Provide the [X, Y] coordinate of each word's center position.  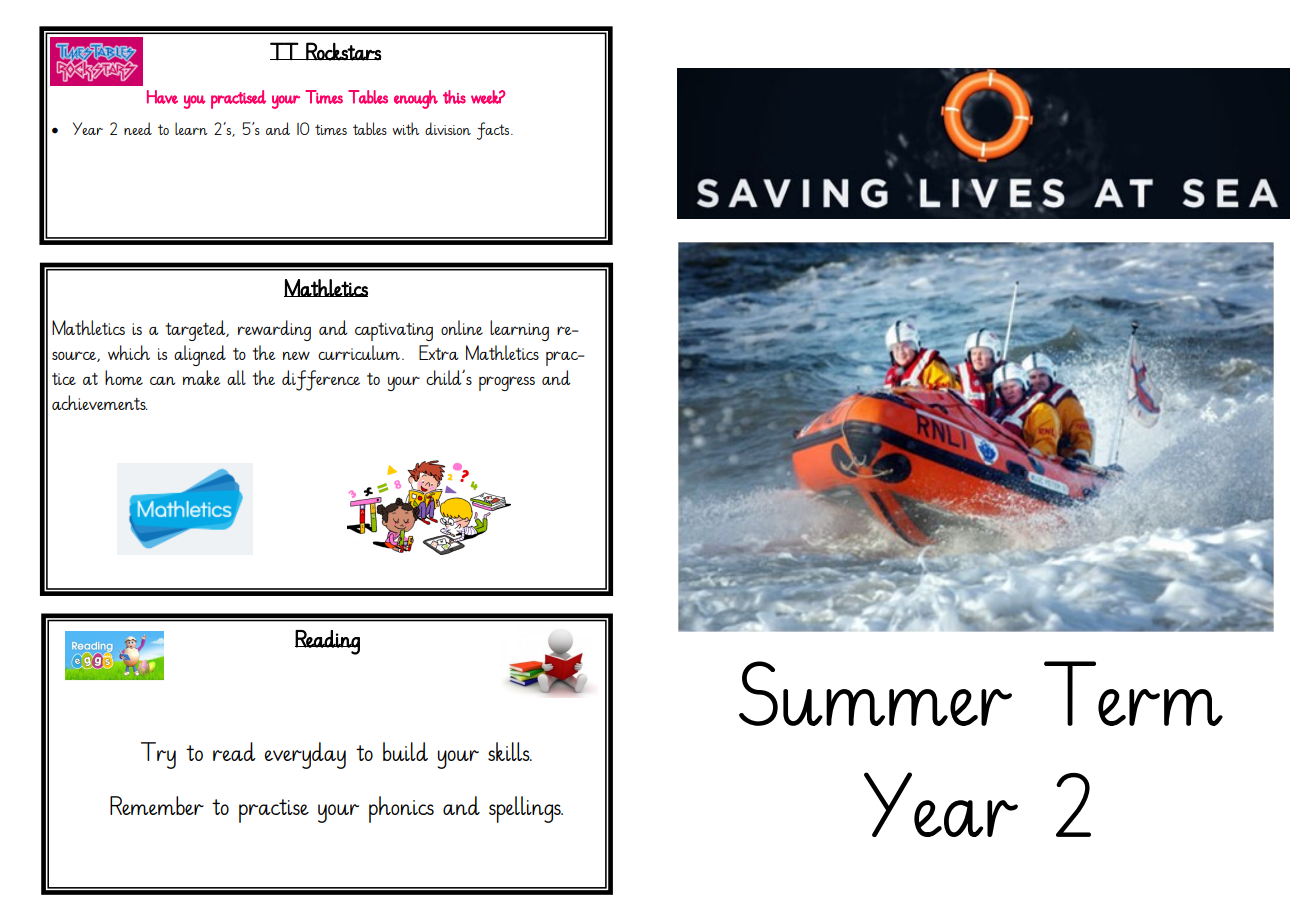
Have [162, 97]
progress [507, 383]
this [454, 97]
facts [494, 131]
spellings [526, 809]
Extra [439, 352]
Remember [157, 805]
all [236, 377]
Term [1133, 693]
